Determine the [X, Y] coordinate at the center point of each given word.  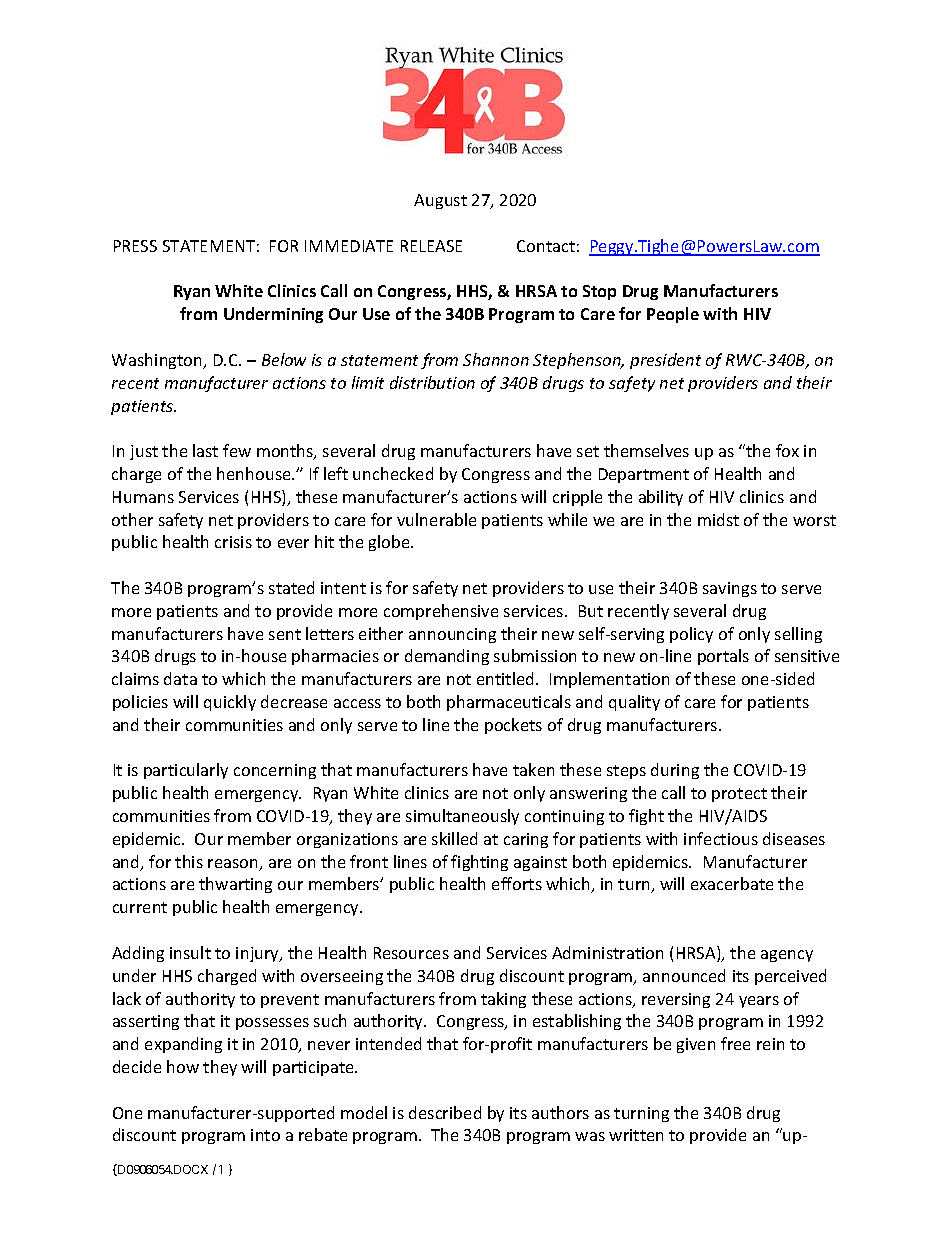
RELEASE [431, 246]
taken [533, 769]
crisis [233, 542]
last [205, 450]
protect [739, 795]
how [183, 1066]
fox [787, 450]
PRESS [135, 246]
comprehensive [441, 612]
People [673, 315]
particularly [186, 771]
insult [190, 952]
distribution [432, 382]
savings [730, 589]
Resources [411, 953]
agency [787, 956]
